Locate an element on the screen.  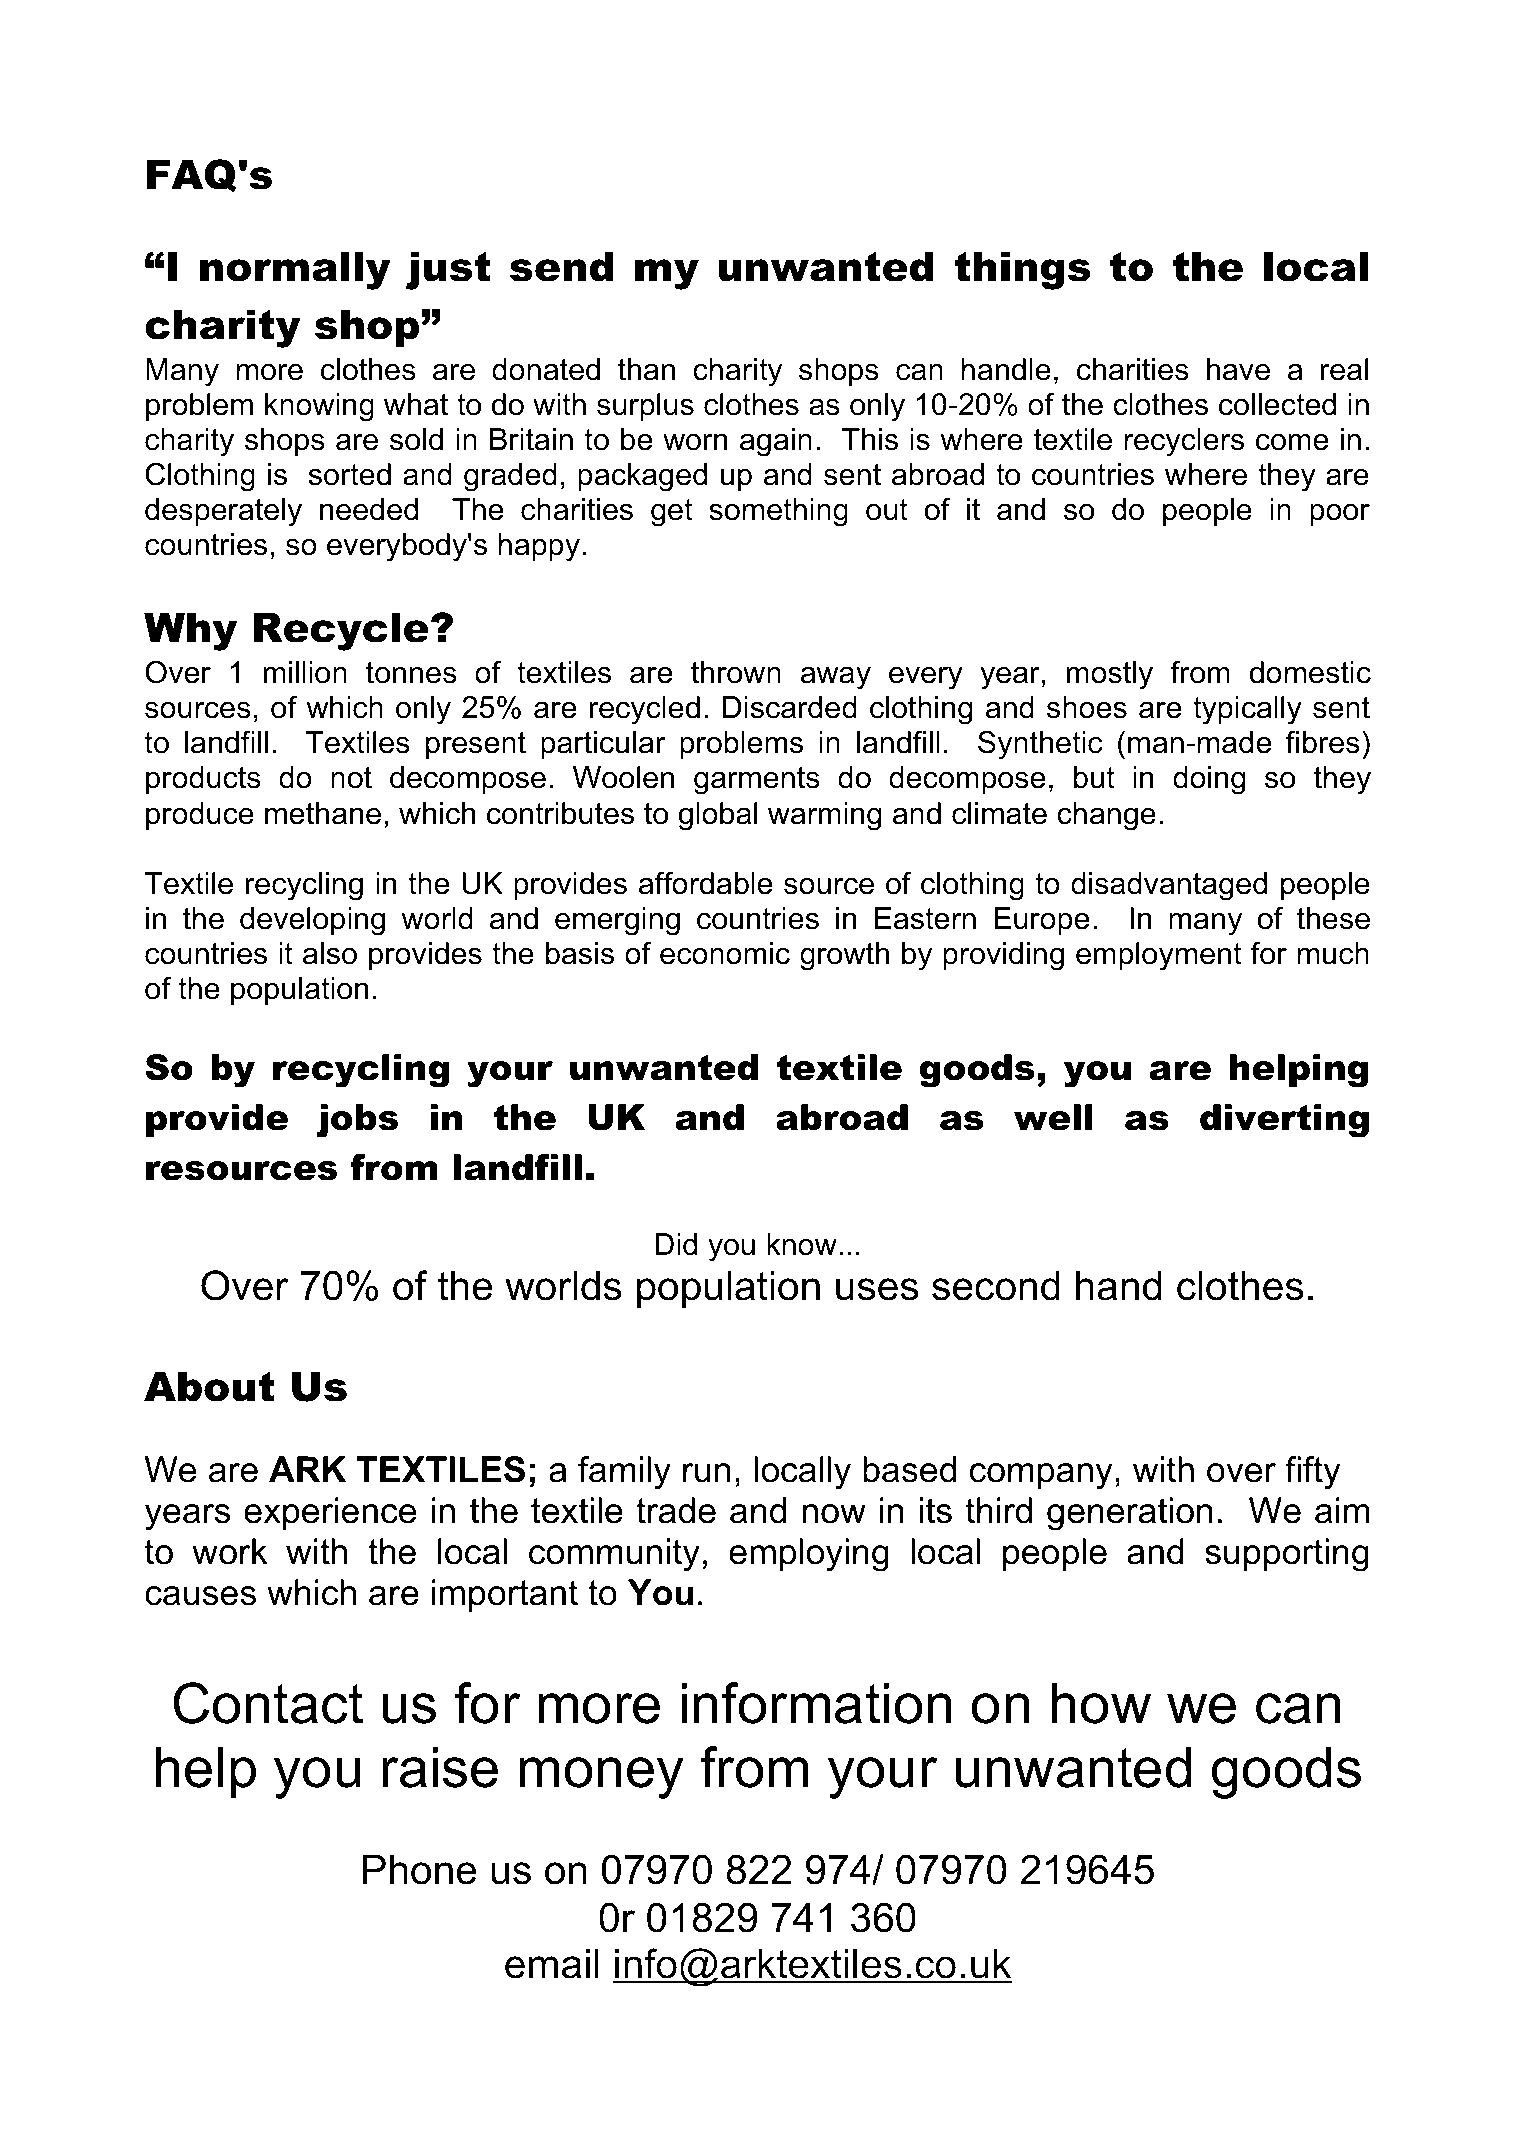
run is located at coordinates (706, 1473).
